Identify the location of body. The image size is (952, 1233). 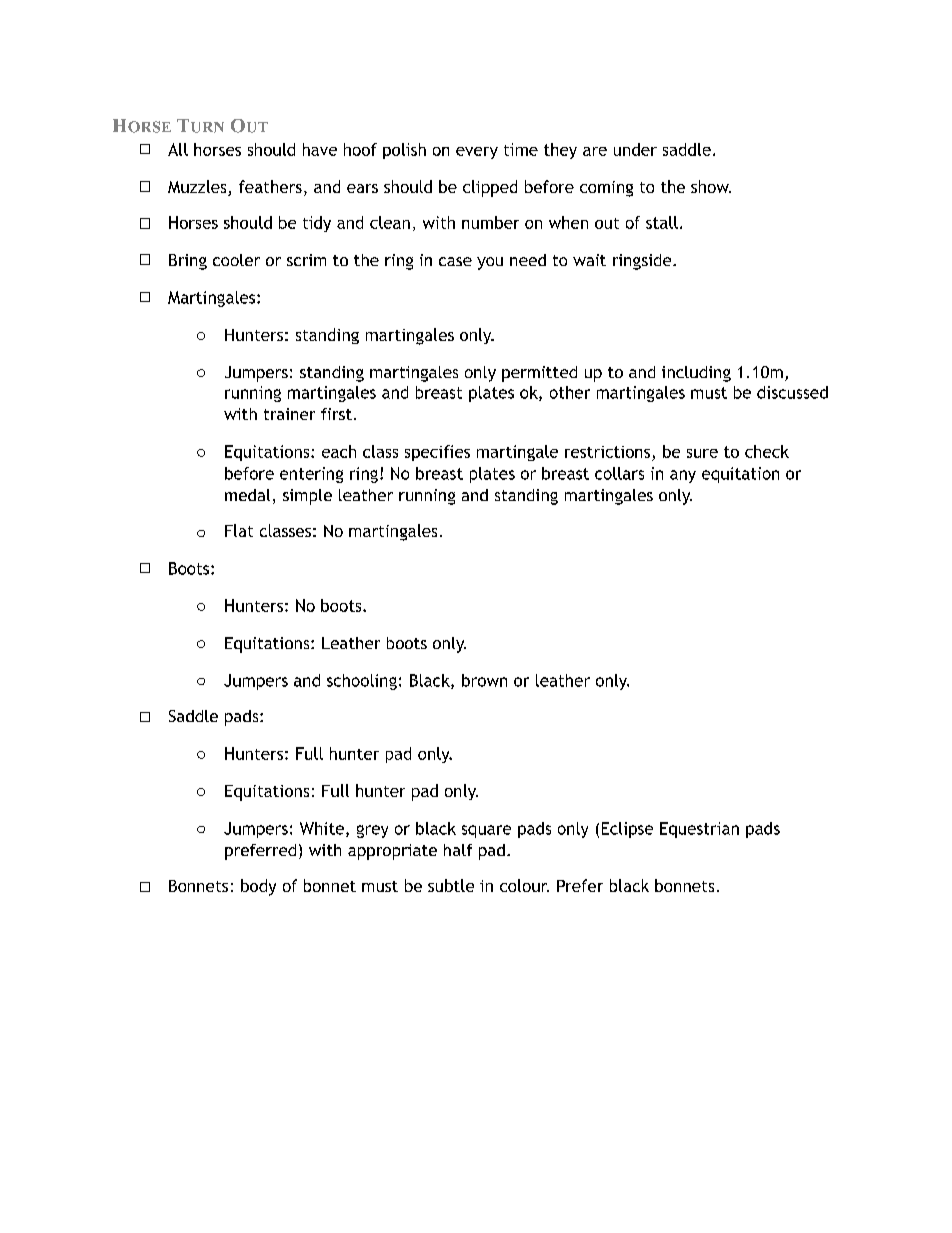
(258, 887).
